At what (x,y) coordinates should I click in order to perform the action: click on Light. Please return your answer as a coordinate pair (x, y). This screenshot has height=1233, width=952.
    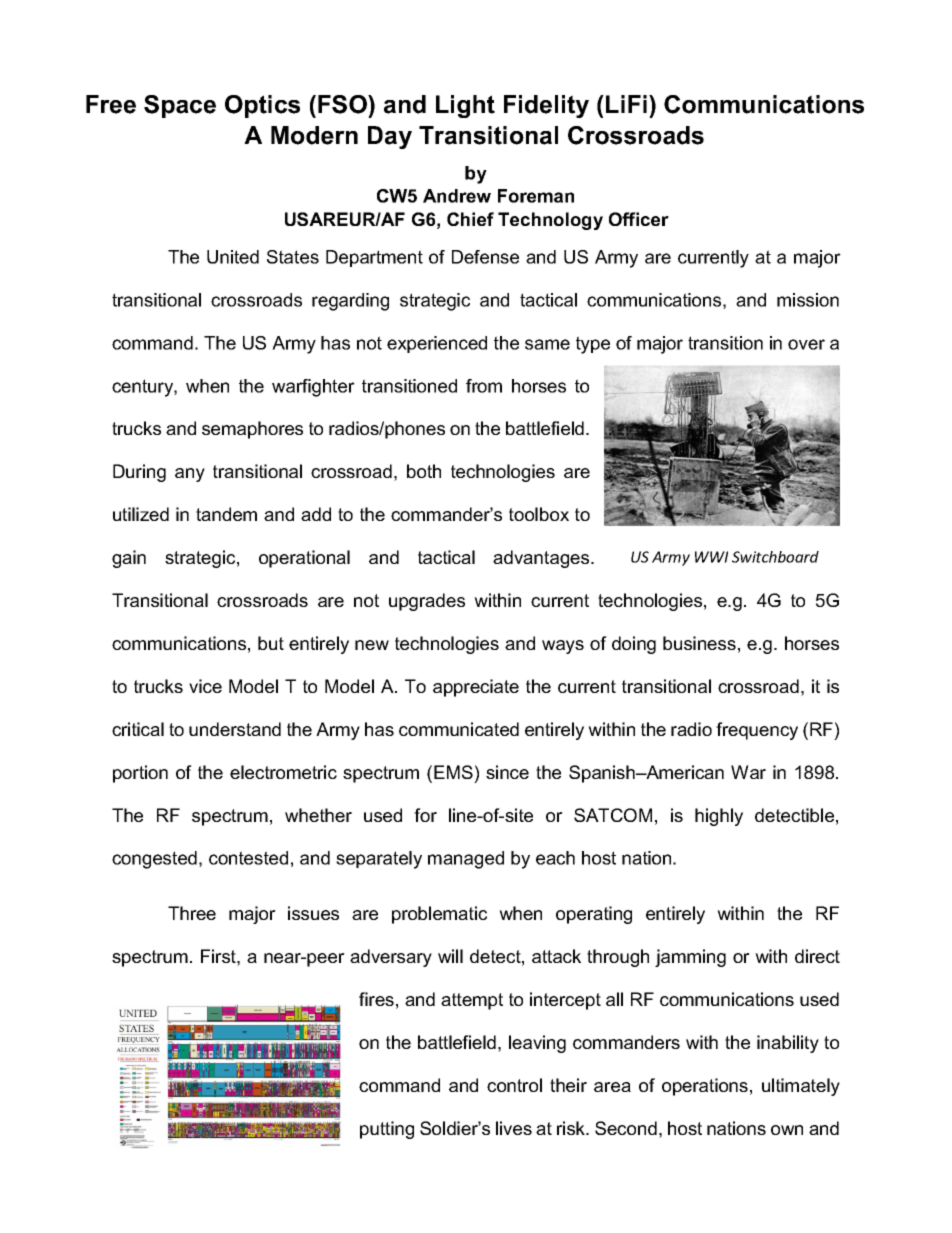
    Looking at the image, I should click on (465, 106).
